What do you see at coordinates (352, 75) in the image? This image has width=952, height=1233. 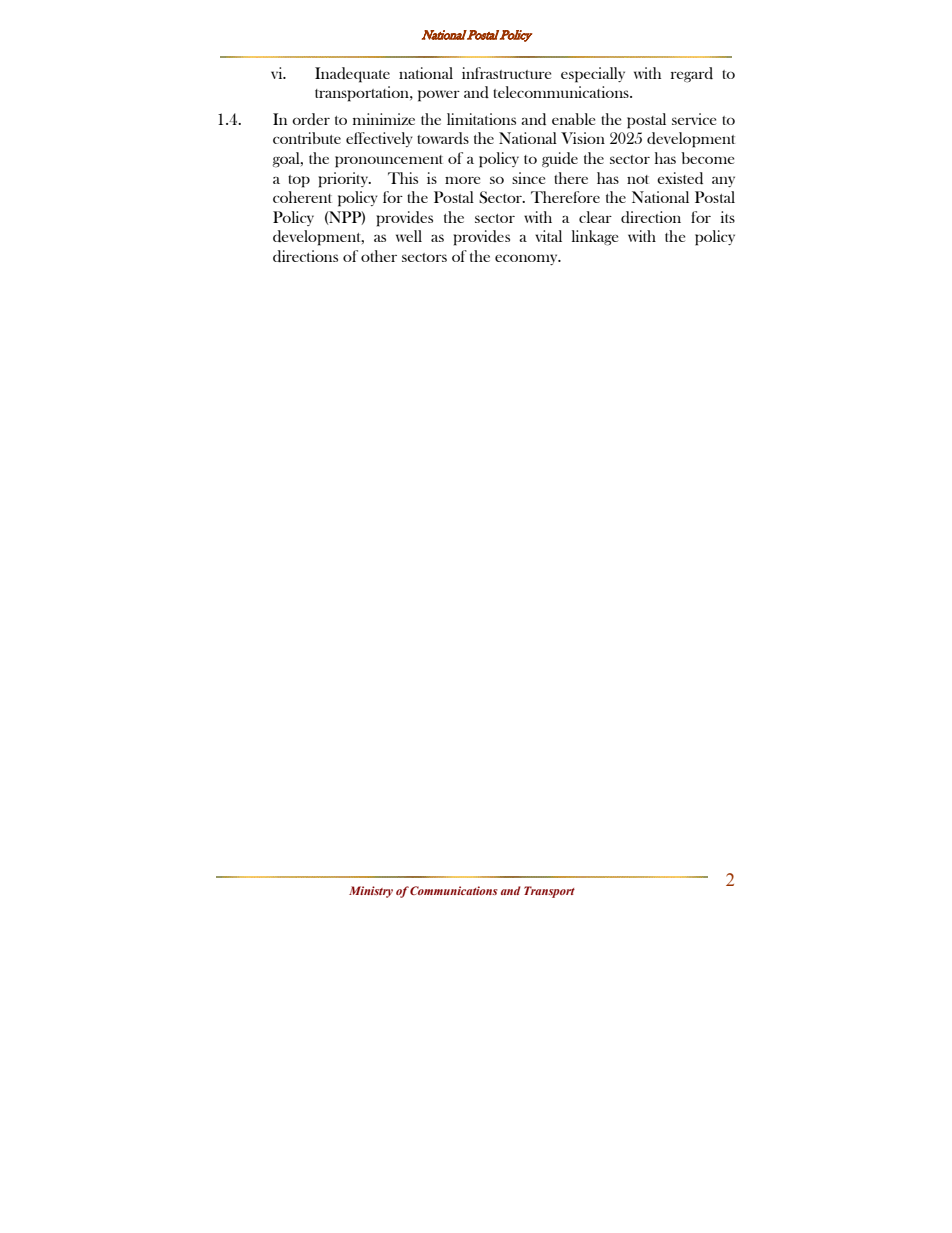 I see `Inadequate` at bounding box center [352, 75].
